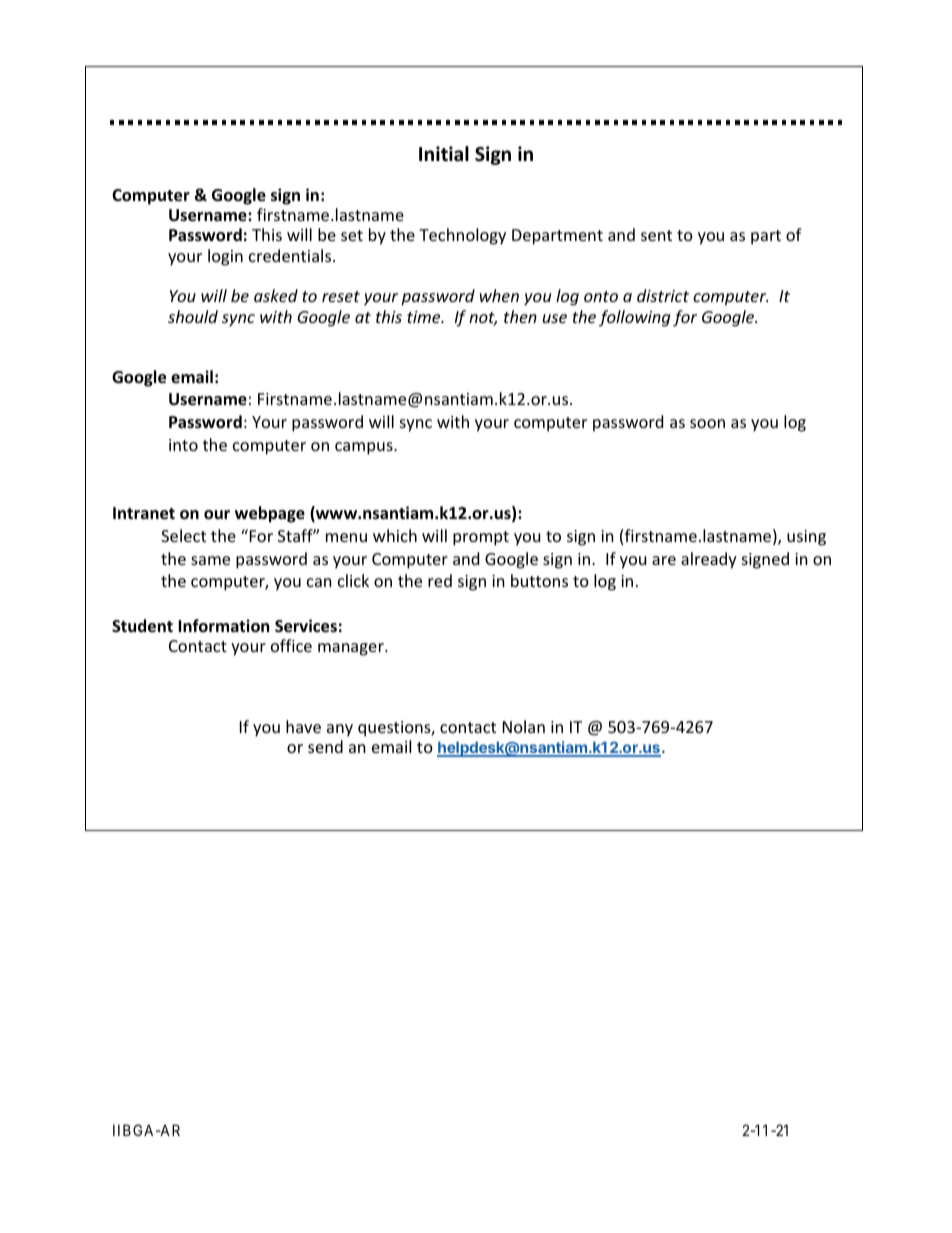  What do you see at coordinates (520, 316) in the screenshot?
I see `then` at bounding box center [520, 316].
